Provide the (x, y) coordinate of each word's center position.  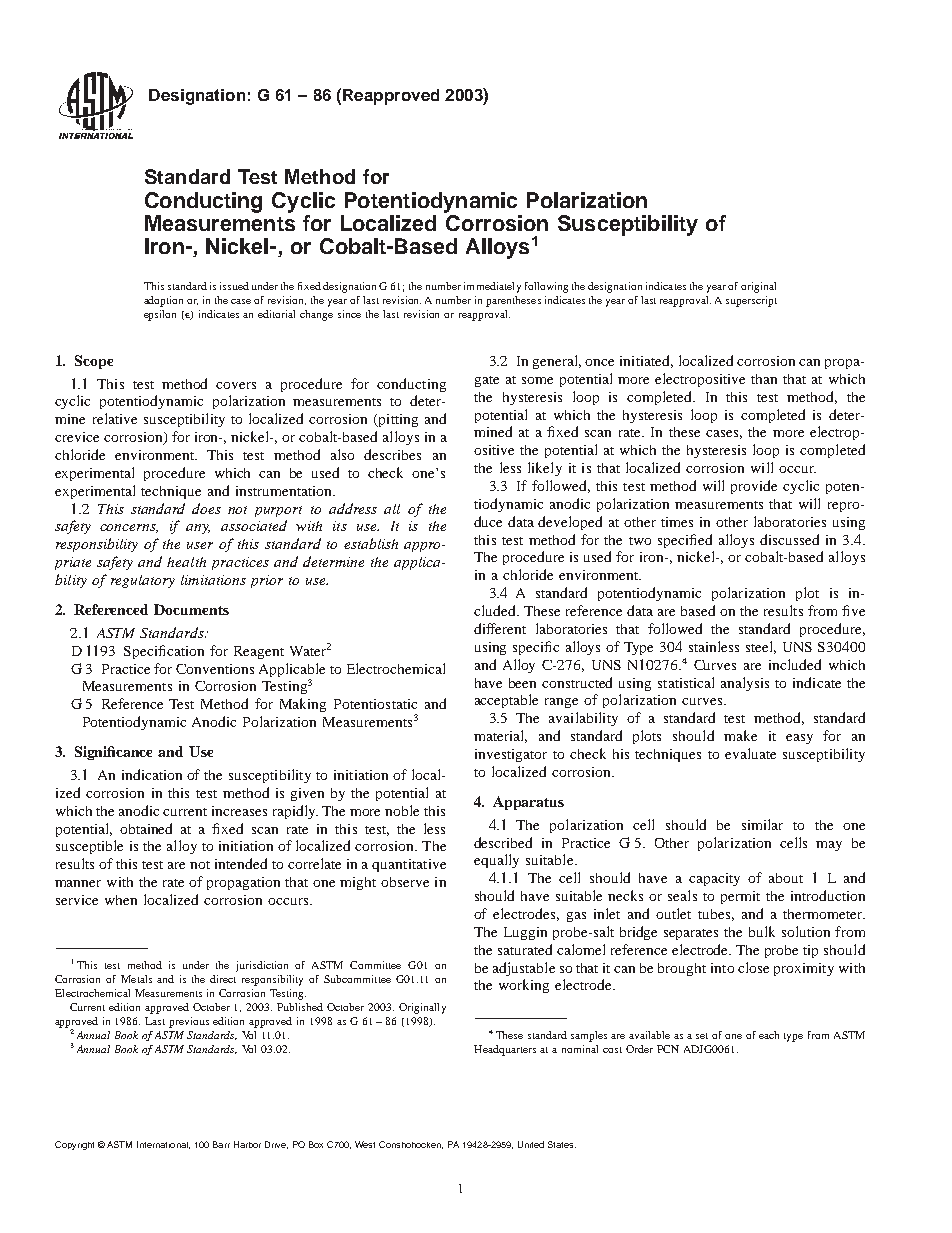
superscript (751, 301)
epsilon (160, 315)
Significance (113, 753)
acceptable (506, 701)
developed (570, 523)
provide (754, 487)
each (769, 1035)
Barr (221, 1144)
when (121, 900)
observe (405, 882)
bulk (762, 931)
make (740, 735)
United (531, 1144)
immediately (492, 287)
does (206, 508)
